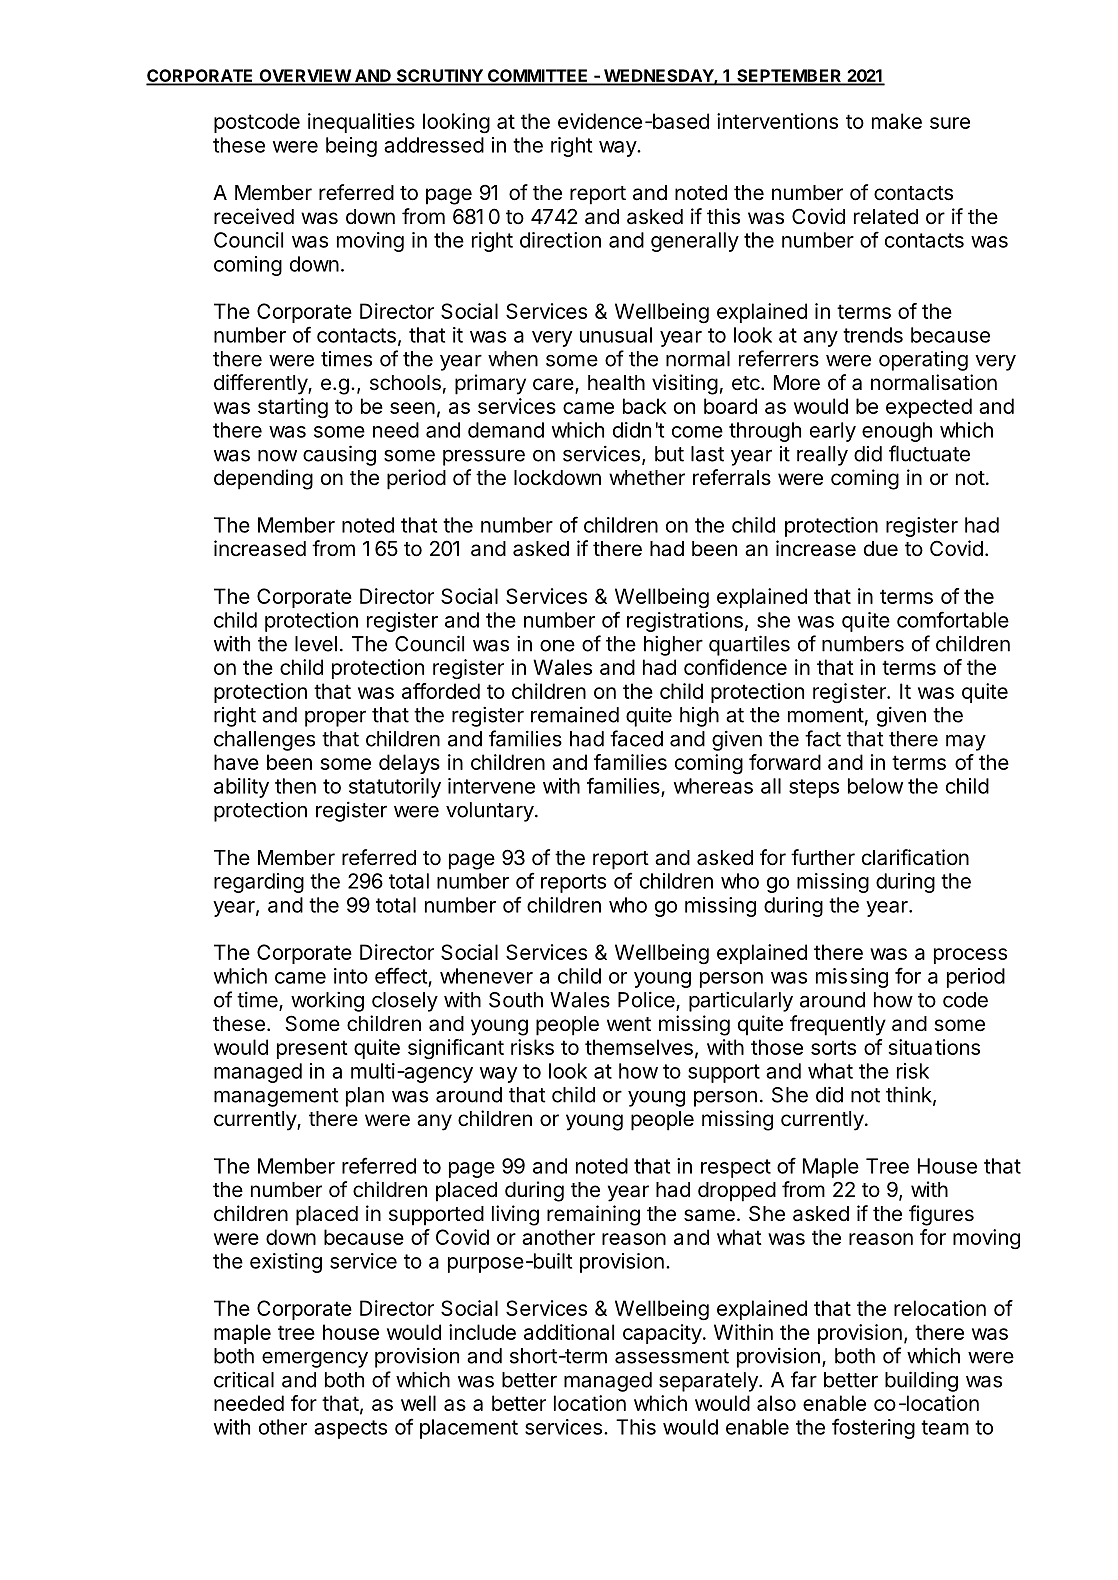 Image resolution: width=1118 pixels, height=1580 pixels. I want to click on COMMITTEE, so click(538, 77).
